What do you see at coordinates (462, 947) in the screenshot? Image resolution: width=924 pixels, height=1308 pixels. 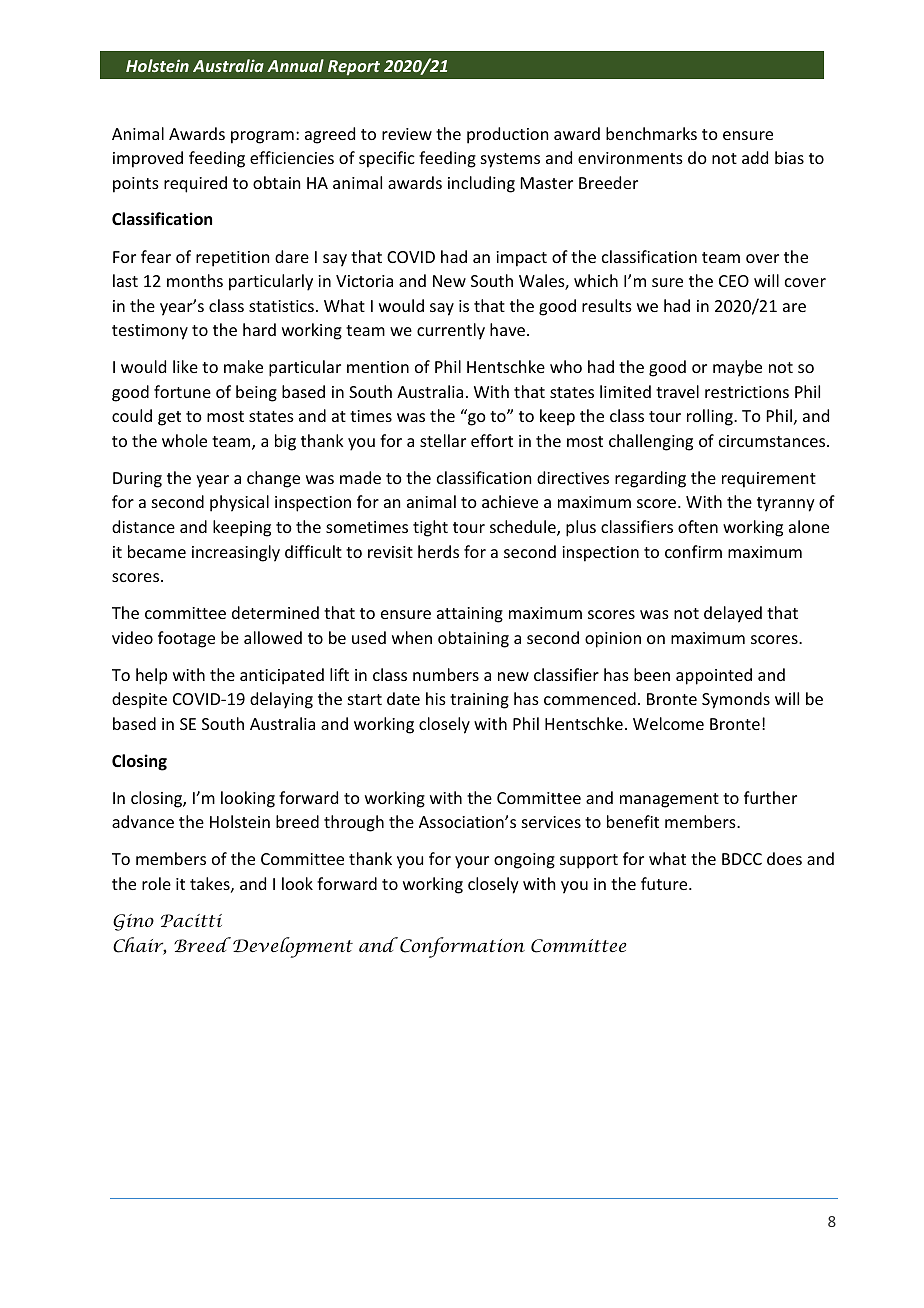 I see `Conformation` at bounding box center [462, 947].
